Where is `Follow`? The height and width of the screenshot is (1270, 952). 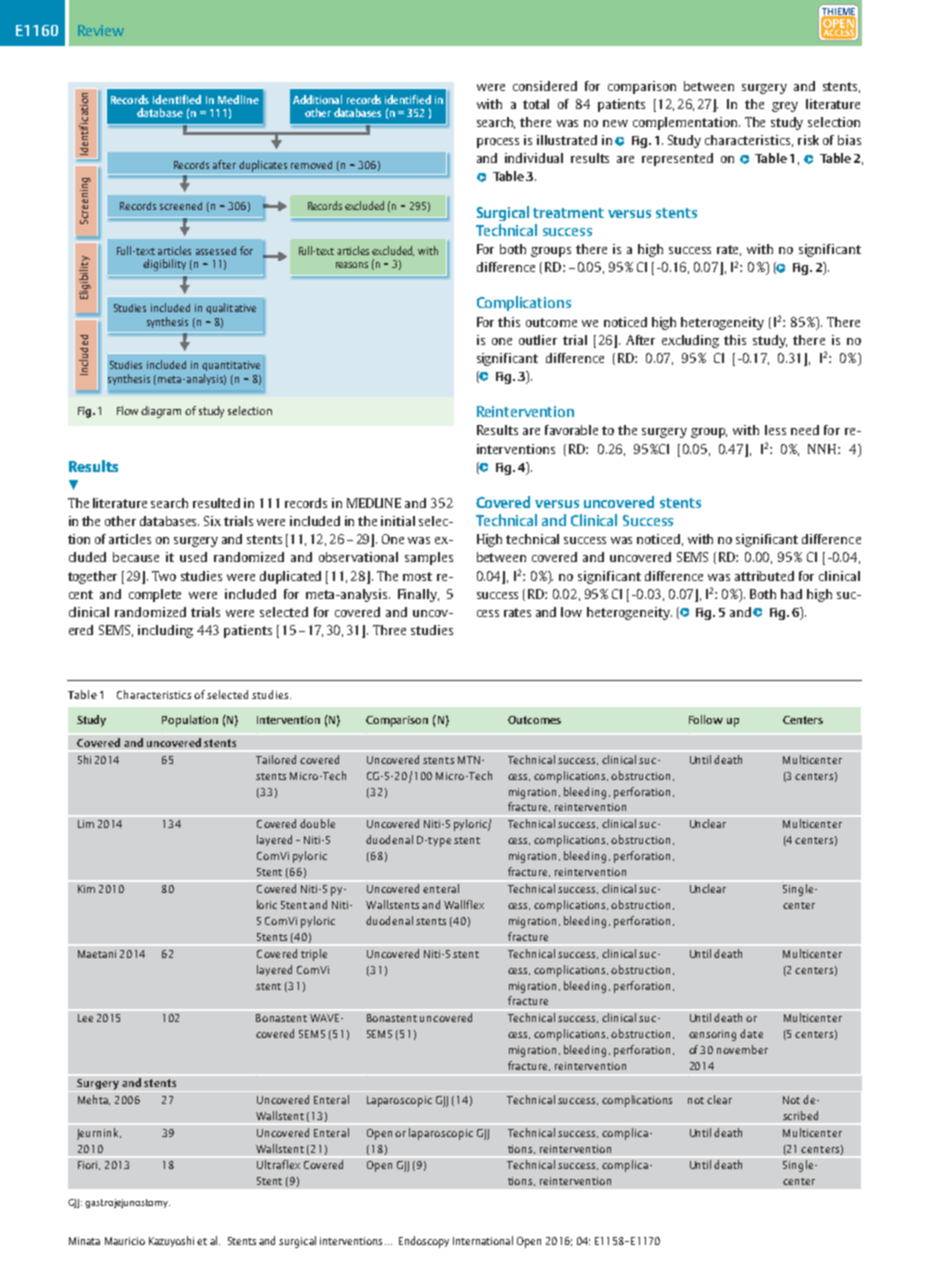 Follow is located at coordinates (706, 719).
